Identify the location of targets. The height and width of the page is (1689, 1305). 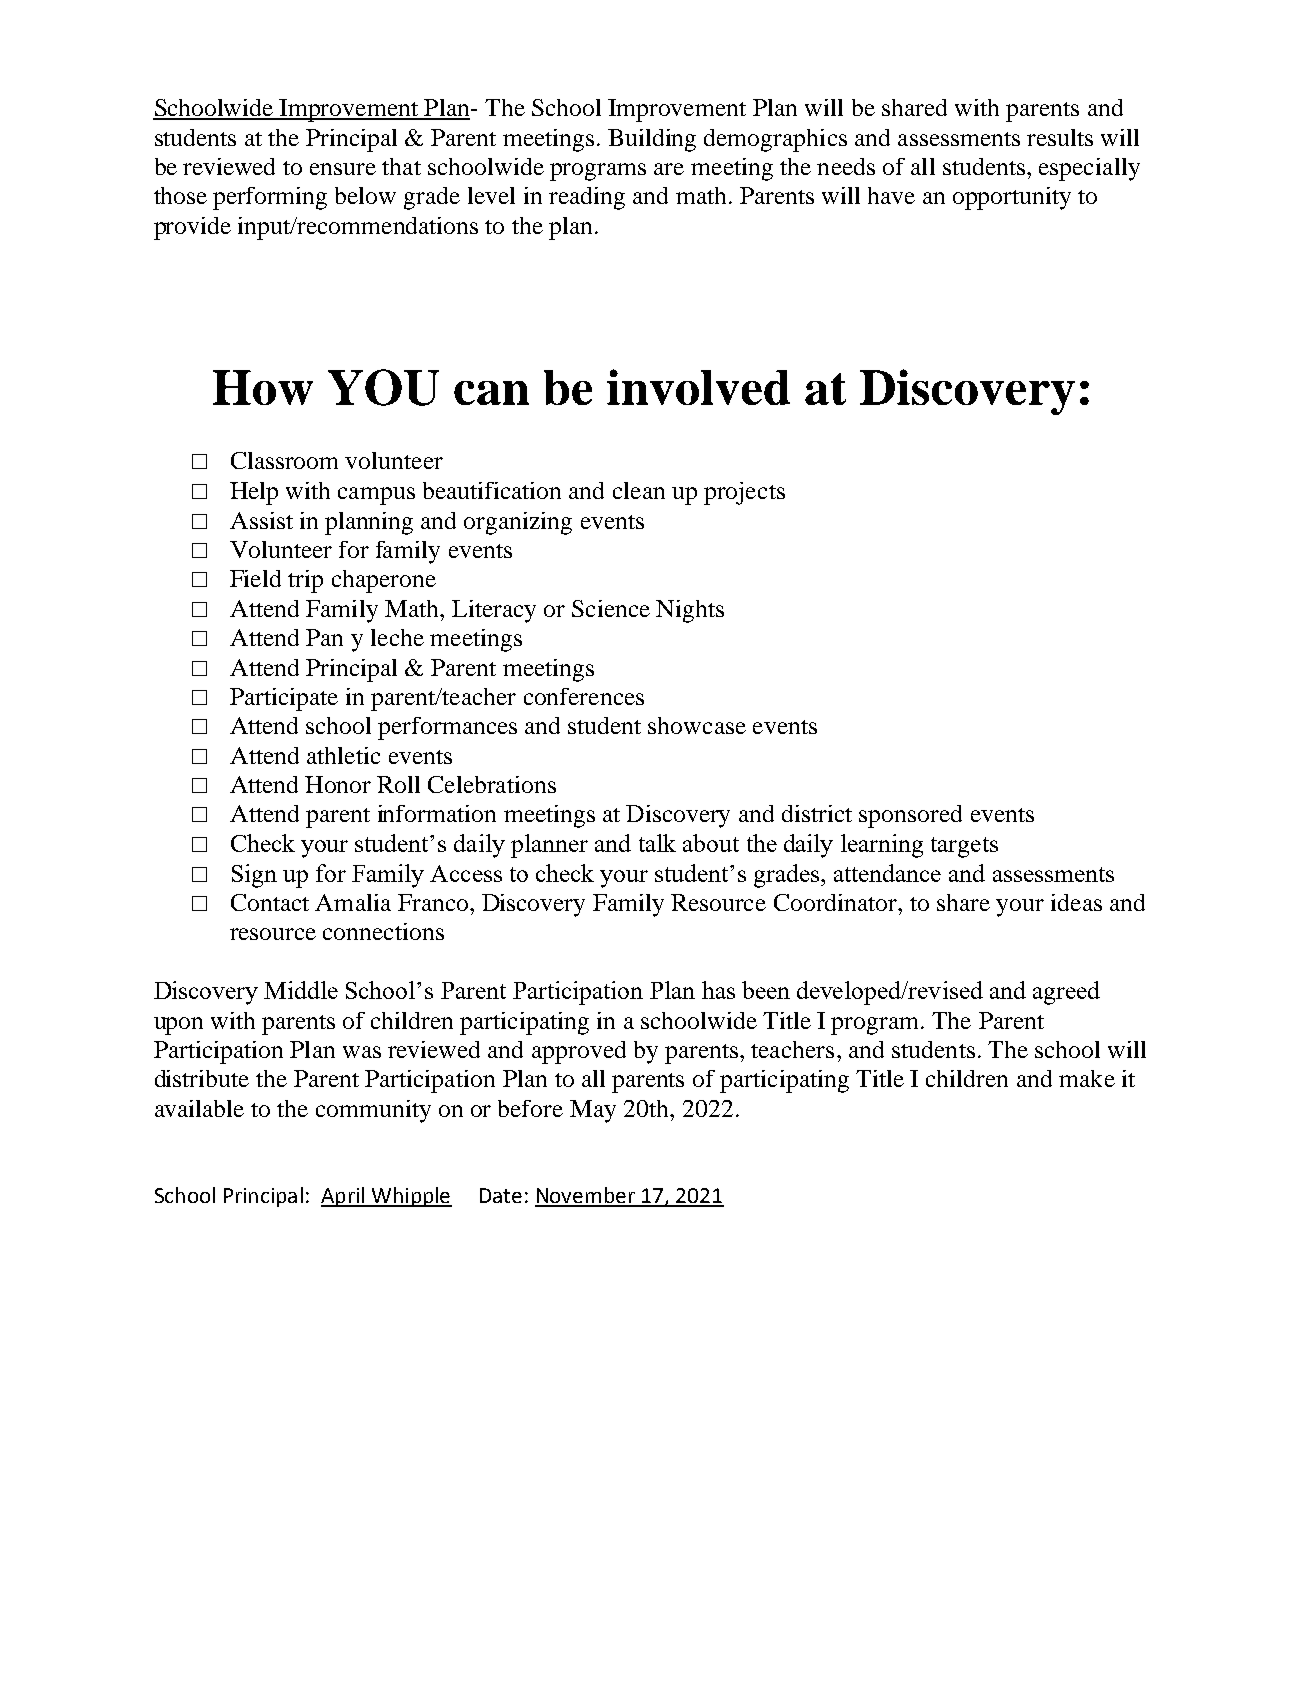
(964, 847).
